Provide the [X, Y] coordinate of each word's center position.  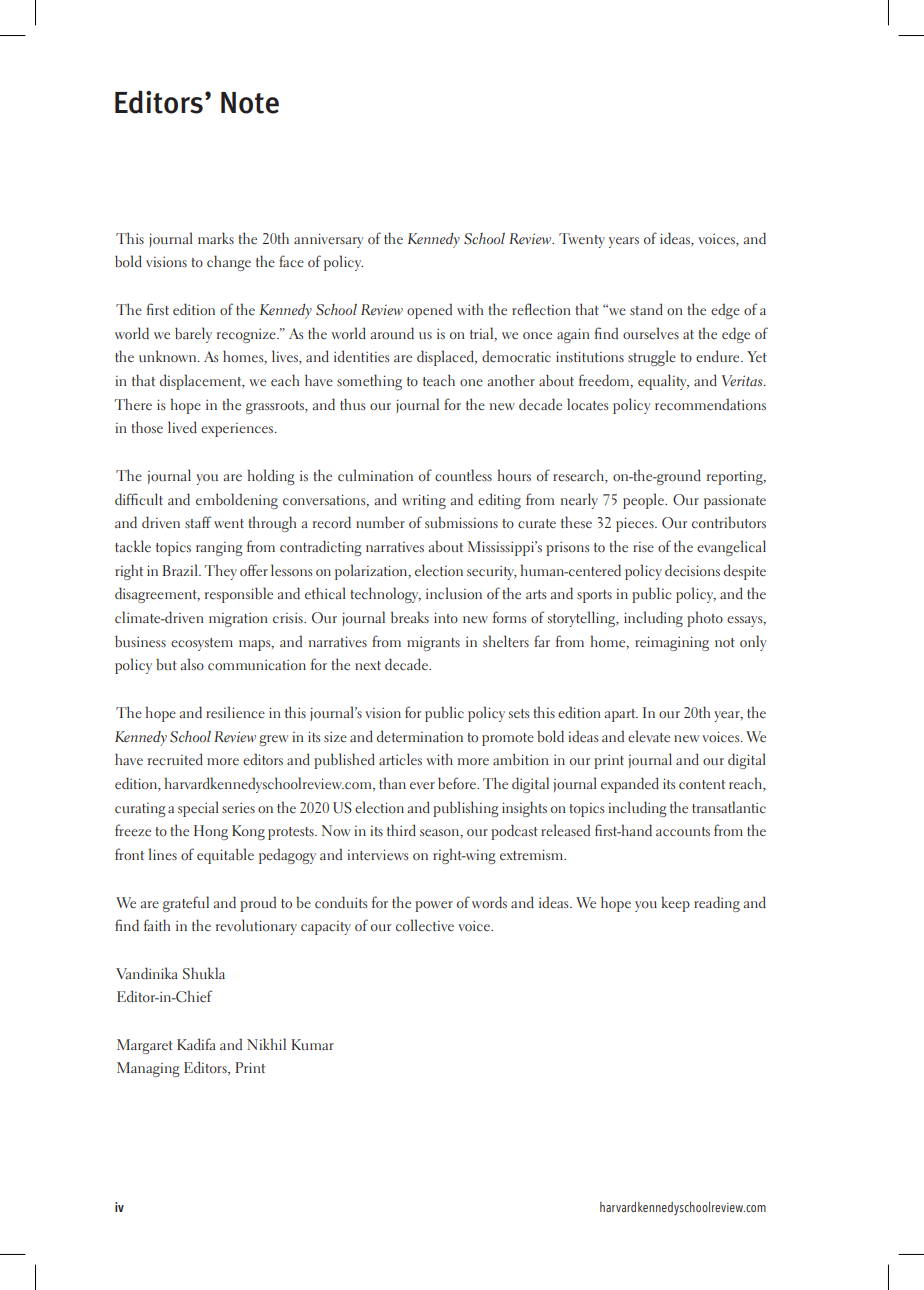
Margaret [145, 1046]
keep [675, 904]
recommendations [710, 404]
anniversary [328, 240]
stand [646, 309]
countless [463, 475]
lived [182, 427]
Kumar [312, 1044]
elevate [649, 736]
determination [420, 736]
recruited [175, 759]
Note [250, 103]
